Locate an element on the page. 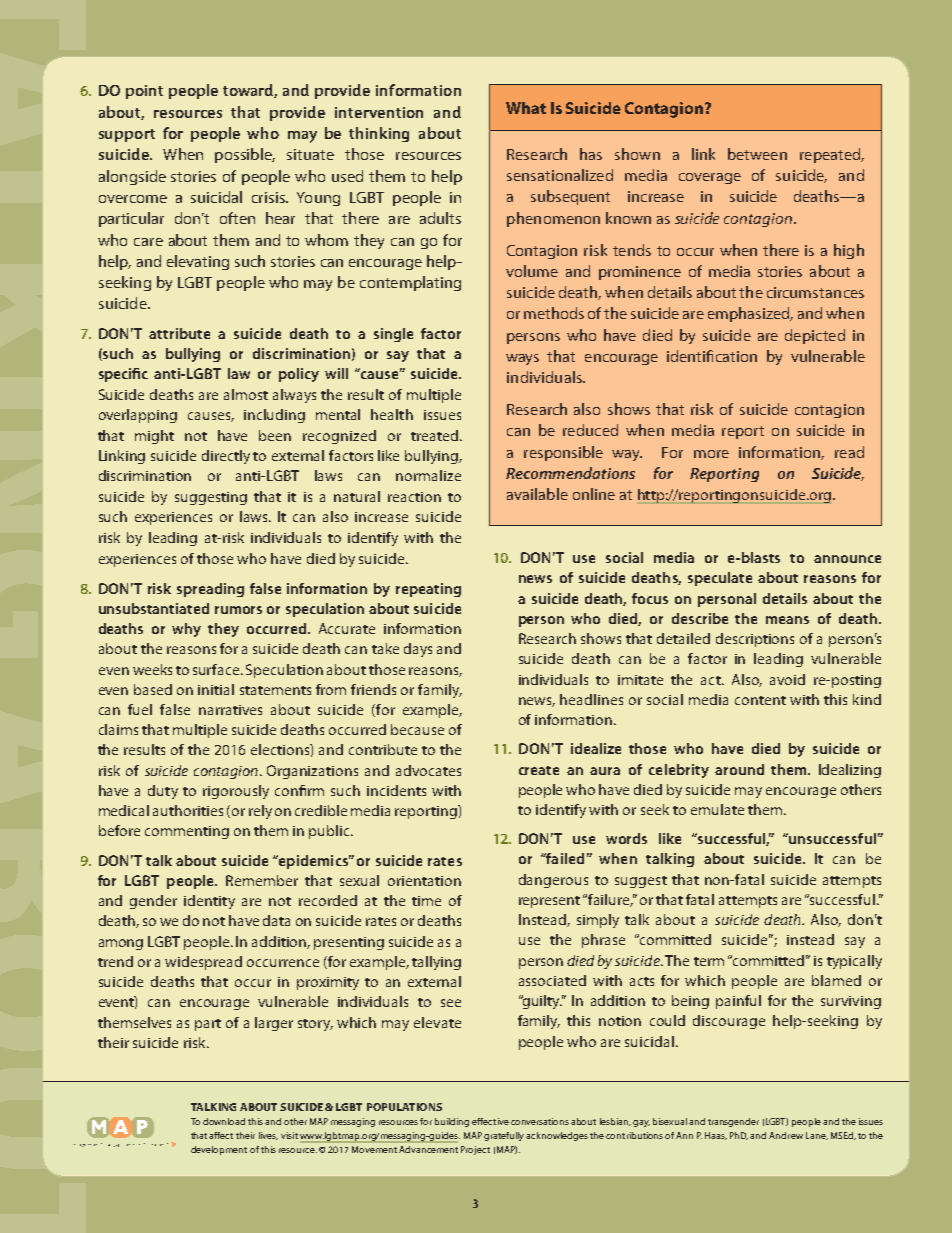 The width and height of the page is (952, 1233). means is located at coordinates (787, 620).
